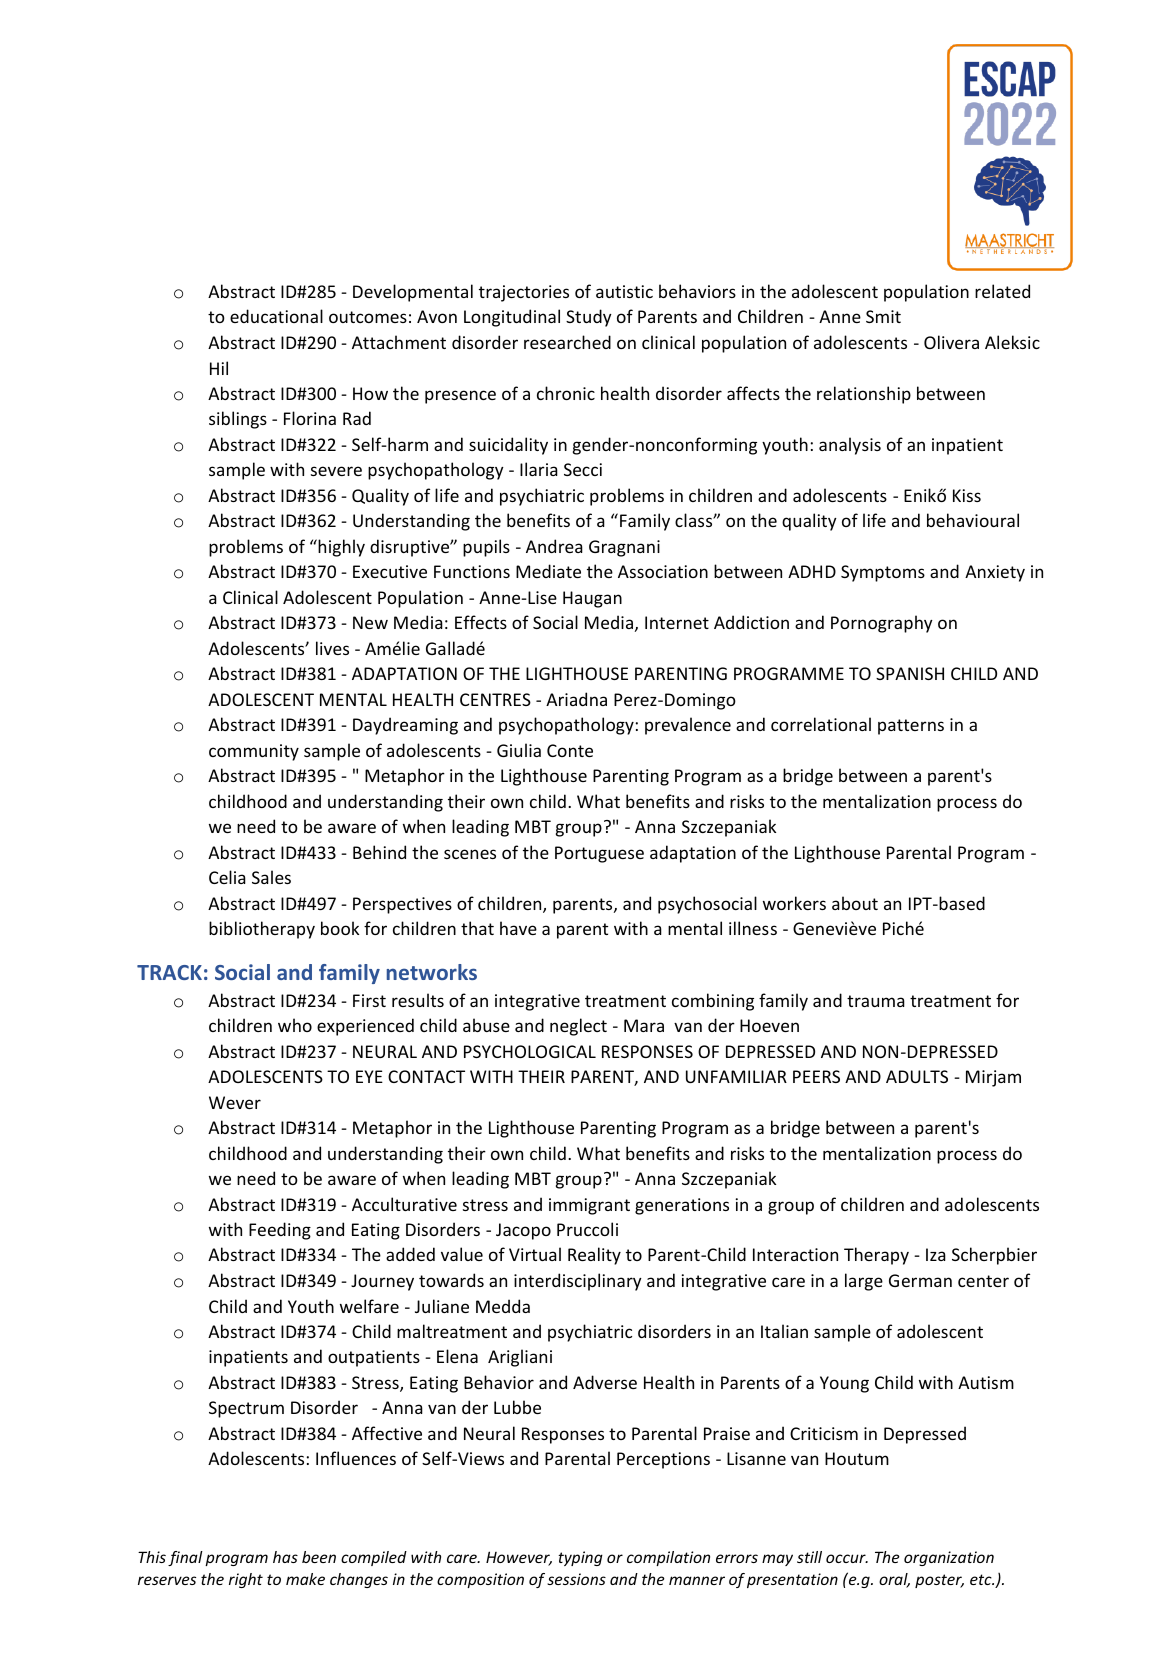 The height and width of the screenshot is (1660, 1173). I want to click on has, so click(285, 1557).
